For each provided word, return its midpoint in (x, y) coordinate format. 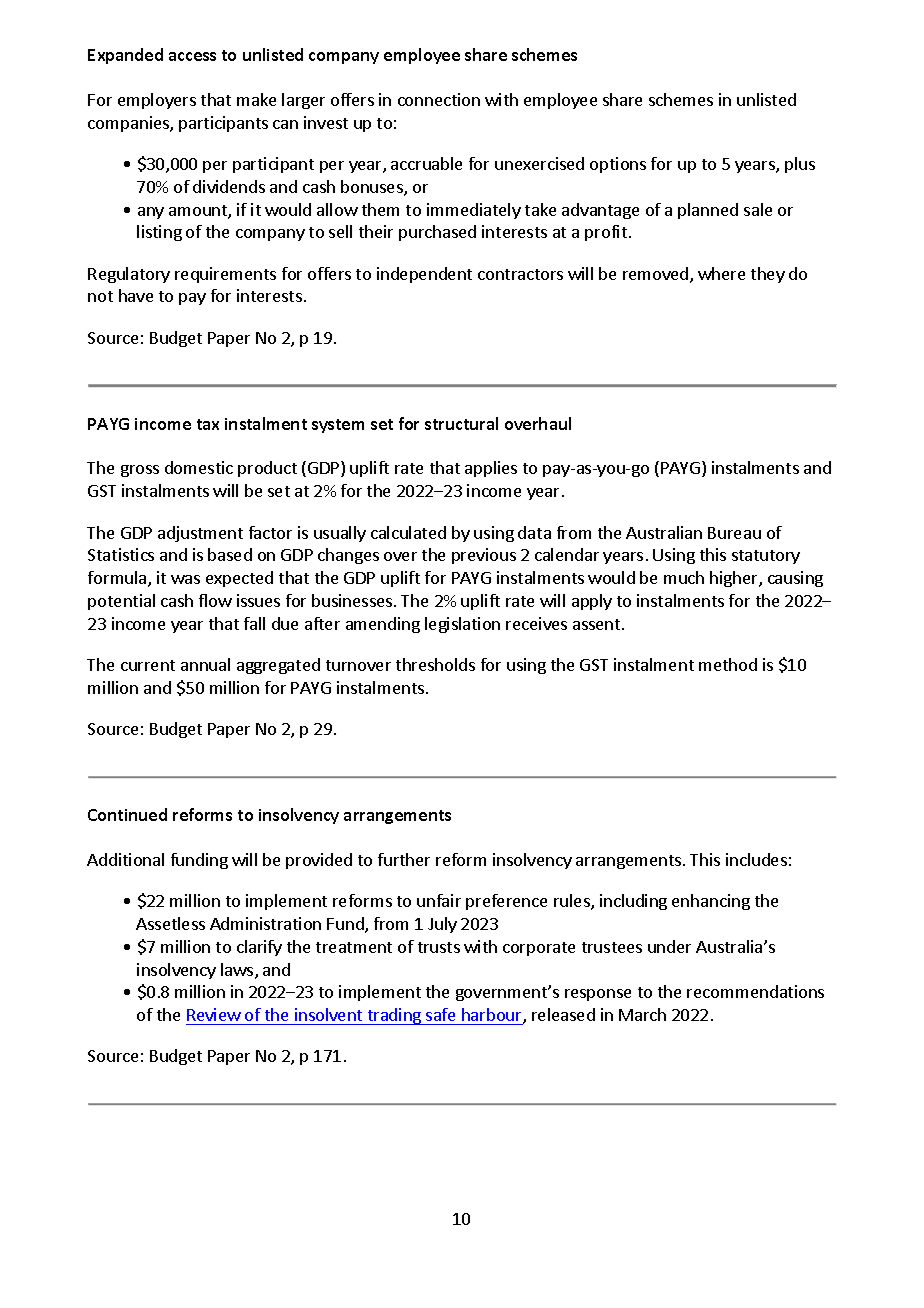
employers (157, 101)
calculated (408, 532)
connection (439, 99)
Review (214, 1014)
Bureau (734, 533)
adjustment (200, 534)
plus (800, 165)
